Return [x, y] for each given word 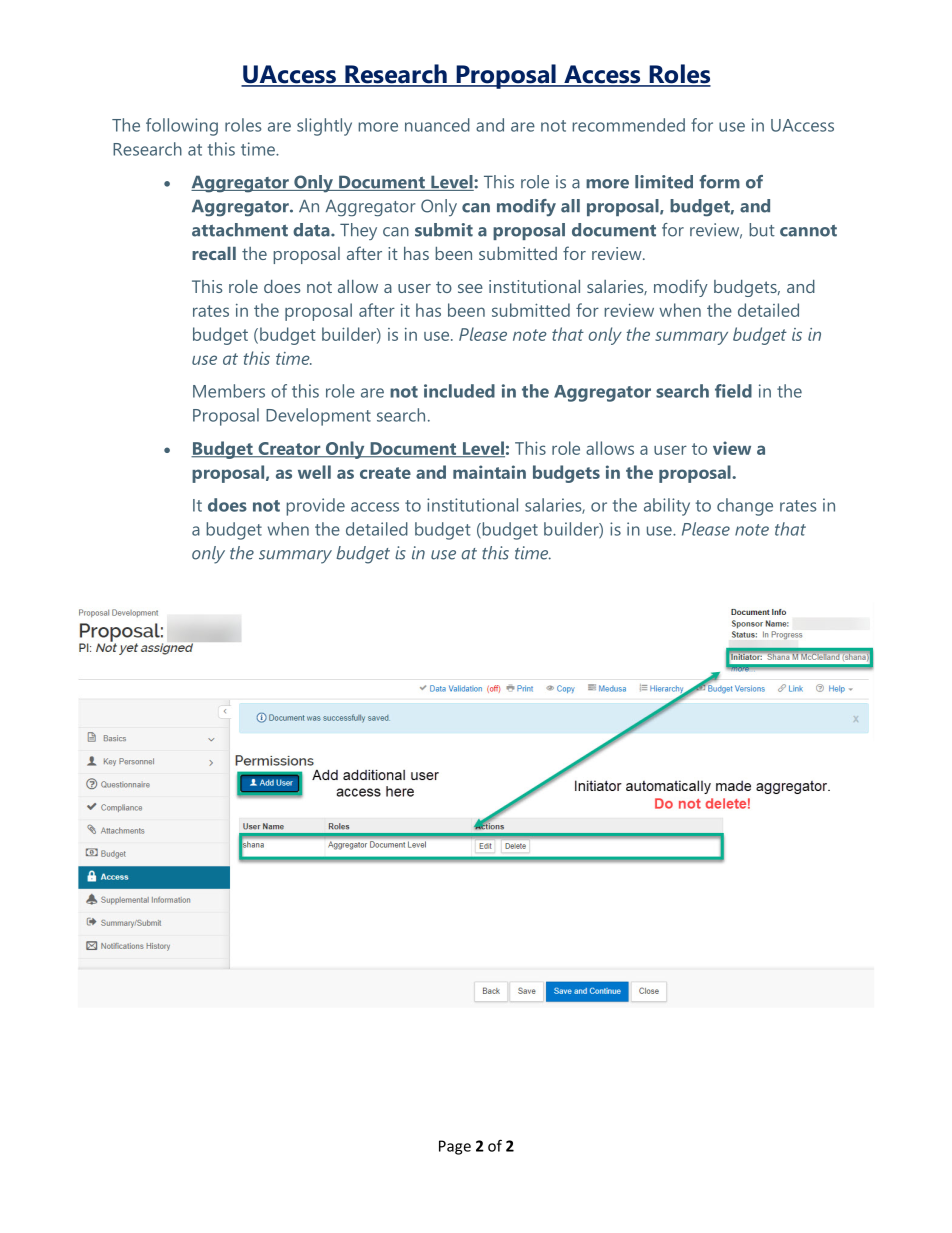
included [459, 391]
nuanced [437, 125]
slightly [324, 127]
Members [229, 391]
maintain [489, 472]
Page [455, 1147]
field [733, 391]
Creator [289, 449]
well [314, 472]
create [385, 473]
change [745, 507]
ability [667, 507]
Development [318, 417]
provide [315, 507]
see [470, 288]
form [719, 182]
